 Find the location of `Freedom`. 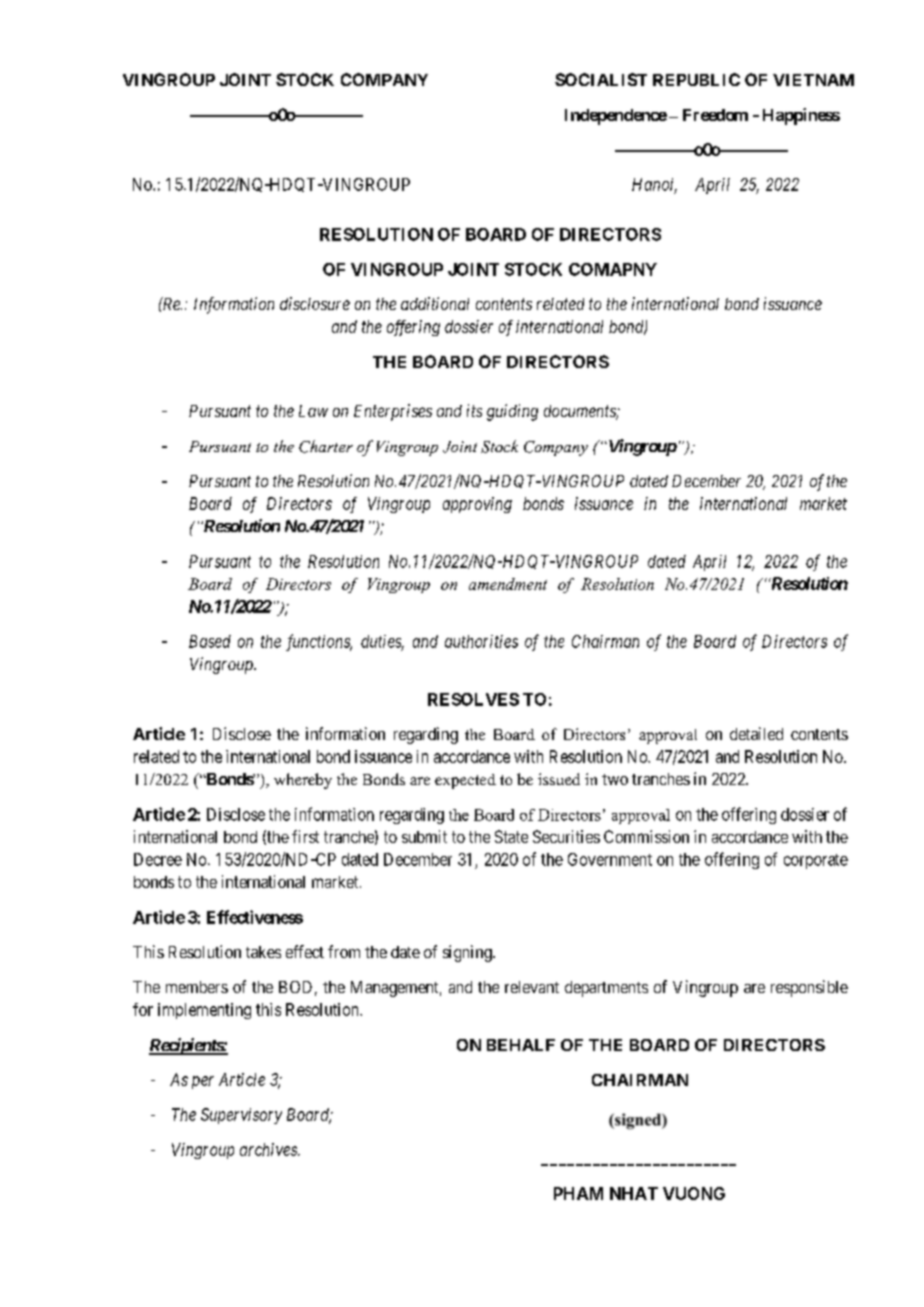

Freedom is located at coordinates (715, 115).
